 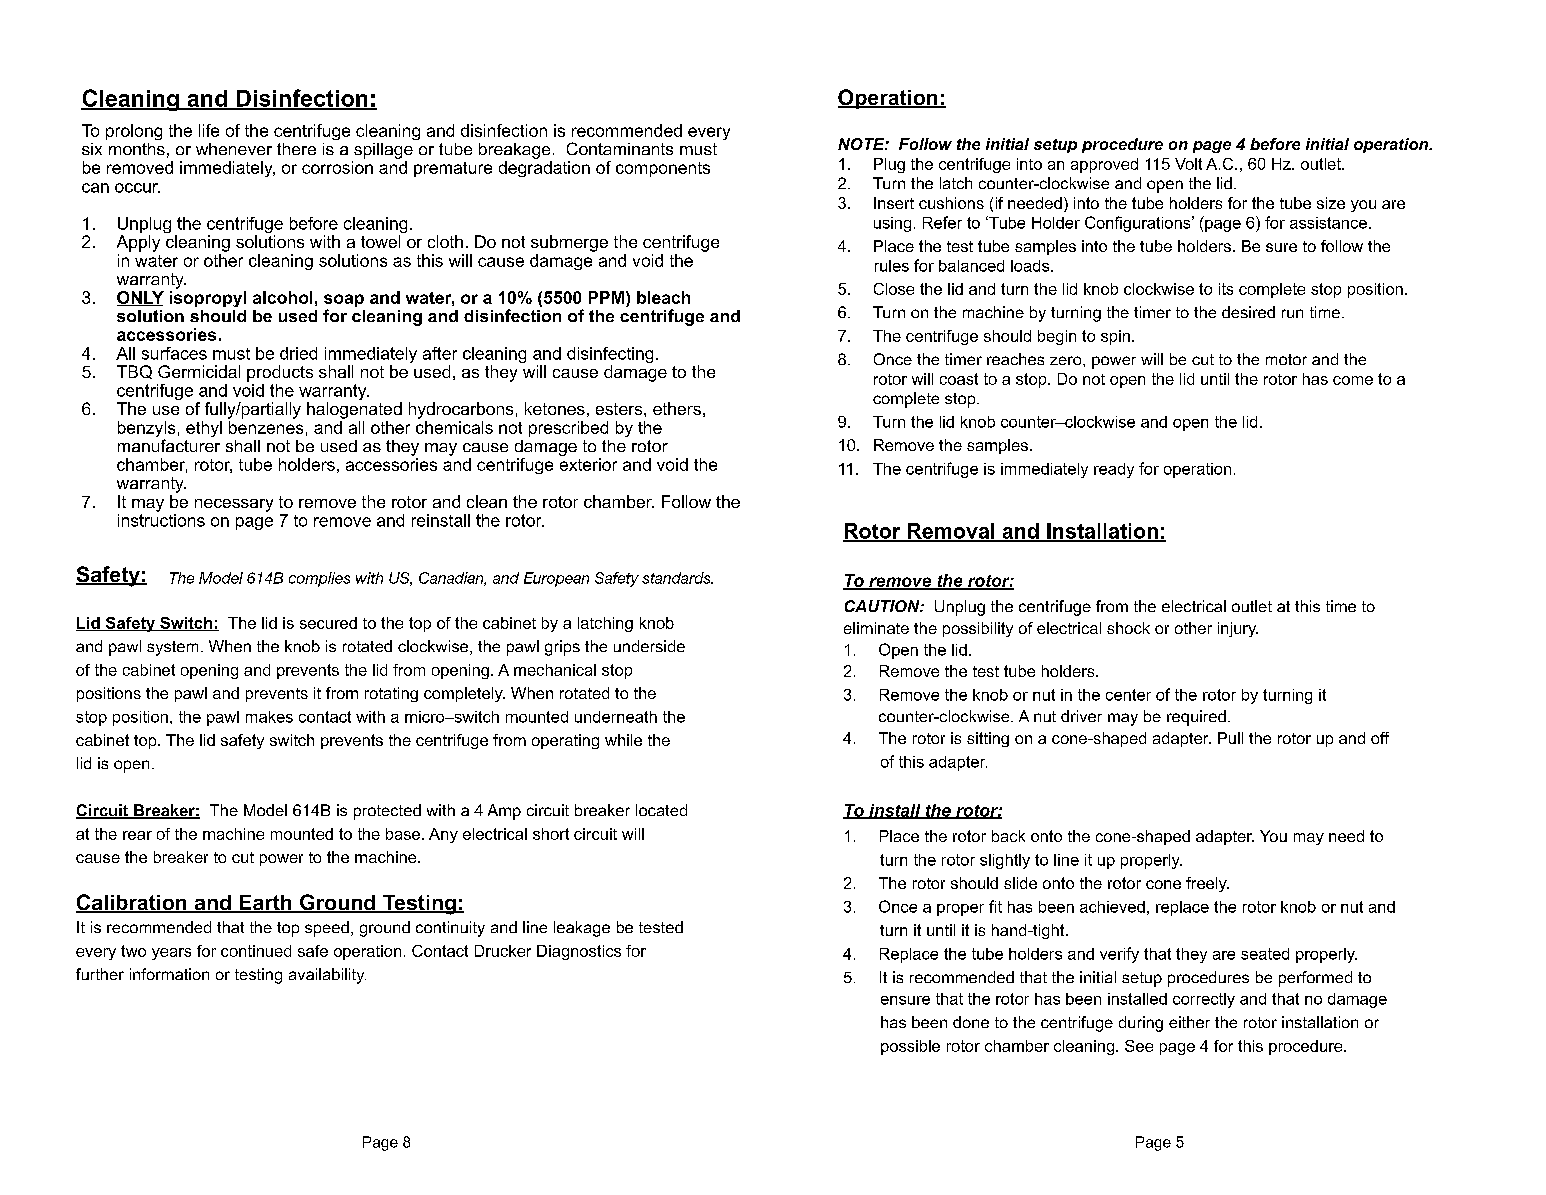 I want to click on there, so click(x=296, y=149).
